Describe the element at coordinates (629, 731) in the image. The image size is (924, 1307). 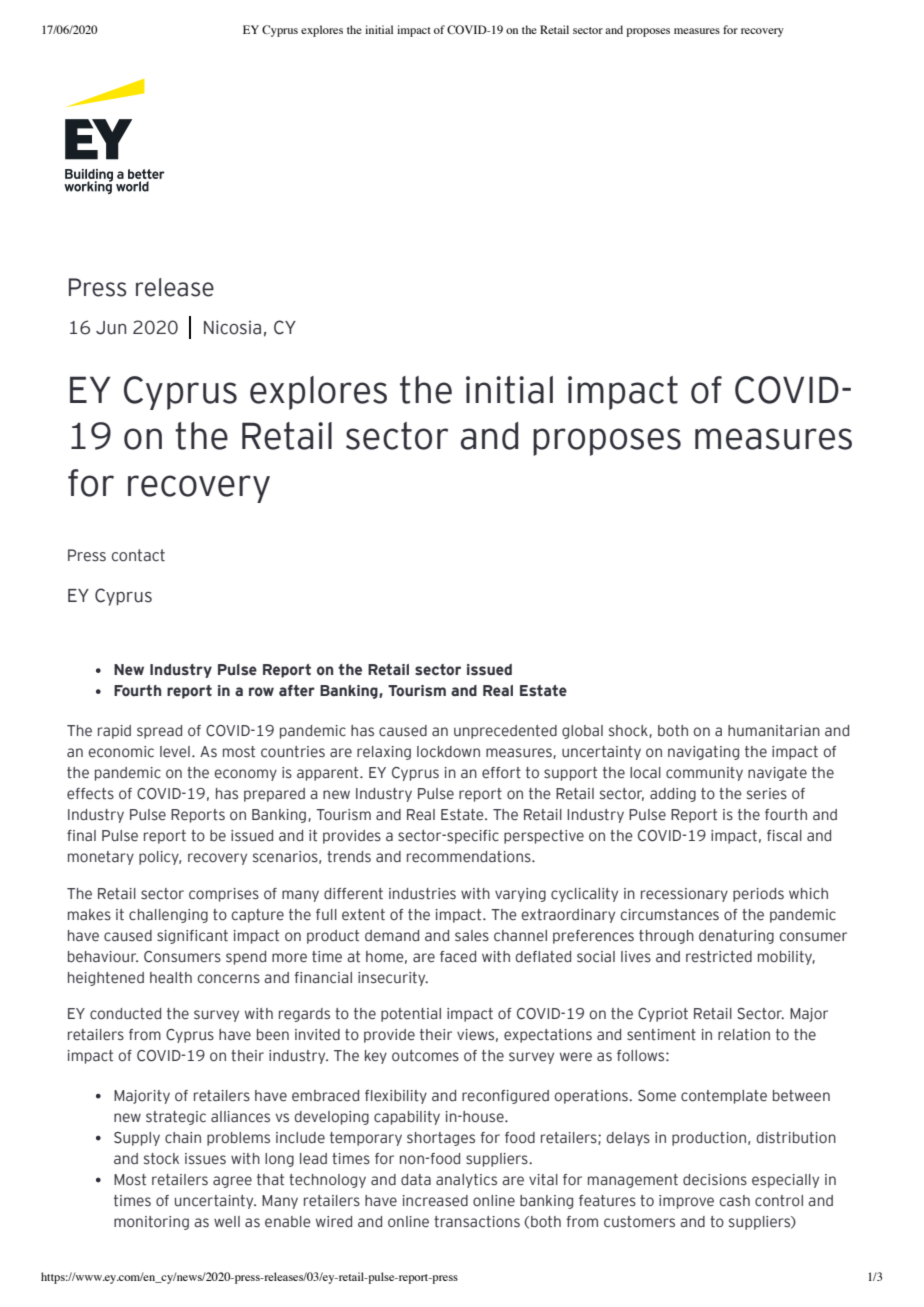
I see `shock` at that location.
